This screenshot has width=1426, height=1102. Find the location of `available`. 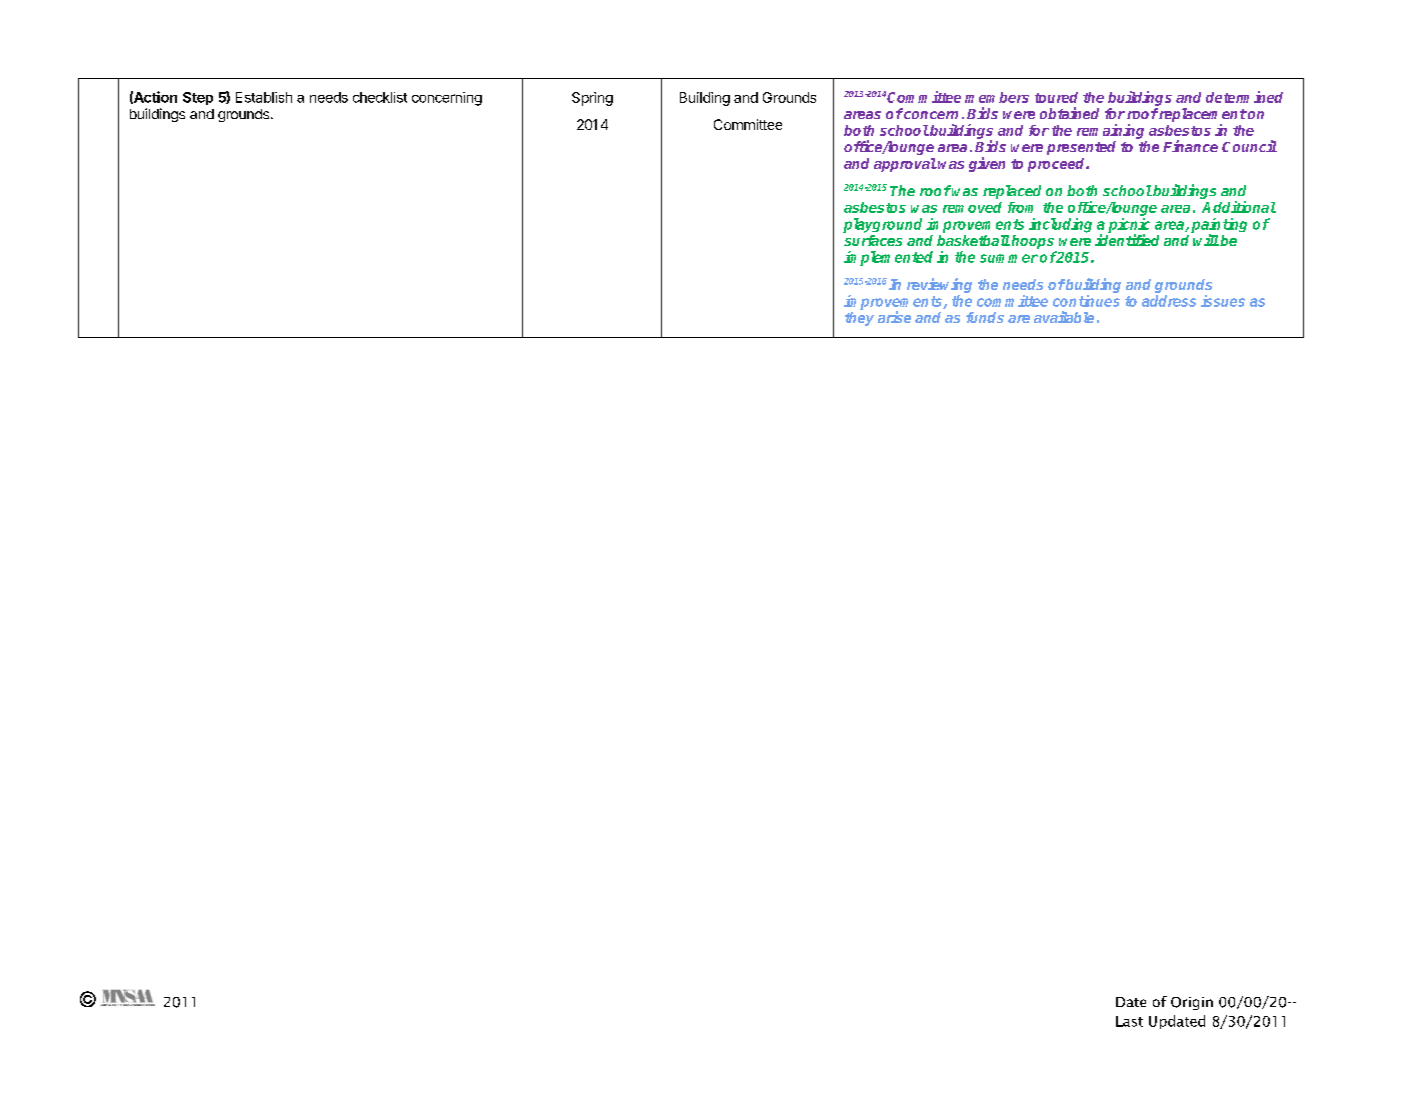

available is located at coordinates (1064, 317).
